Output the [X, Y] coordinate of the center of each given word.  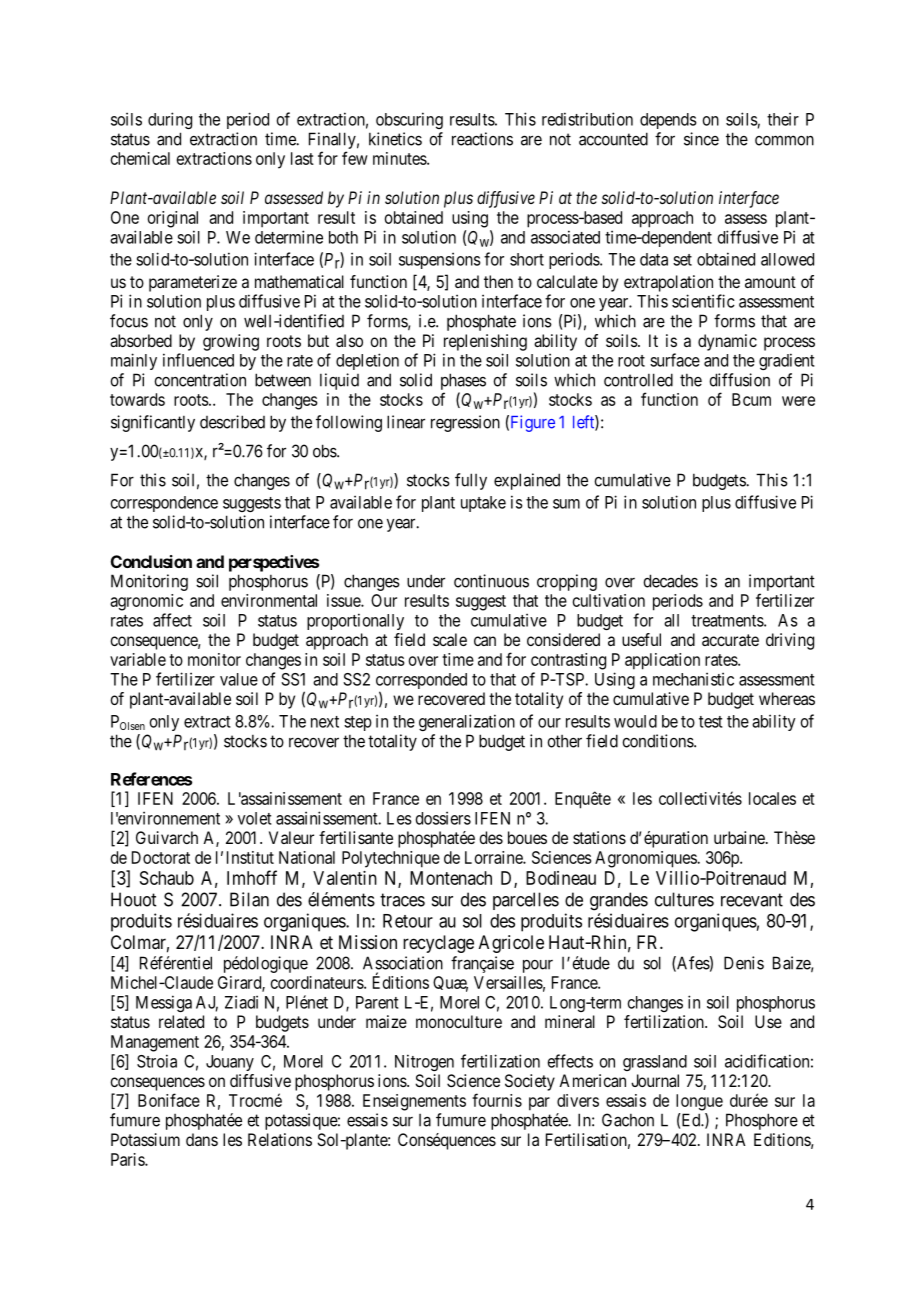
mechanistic [693, 679]
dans [202, 1139]
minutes [400, 158]
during [170, 120]
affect [172, 620]
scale [450, 639]
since [701, 139]
